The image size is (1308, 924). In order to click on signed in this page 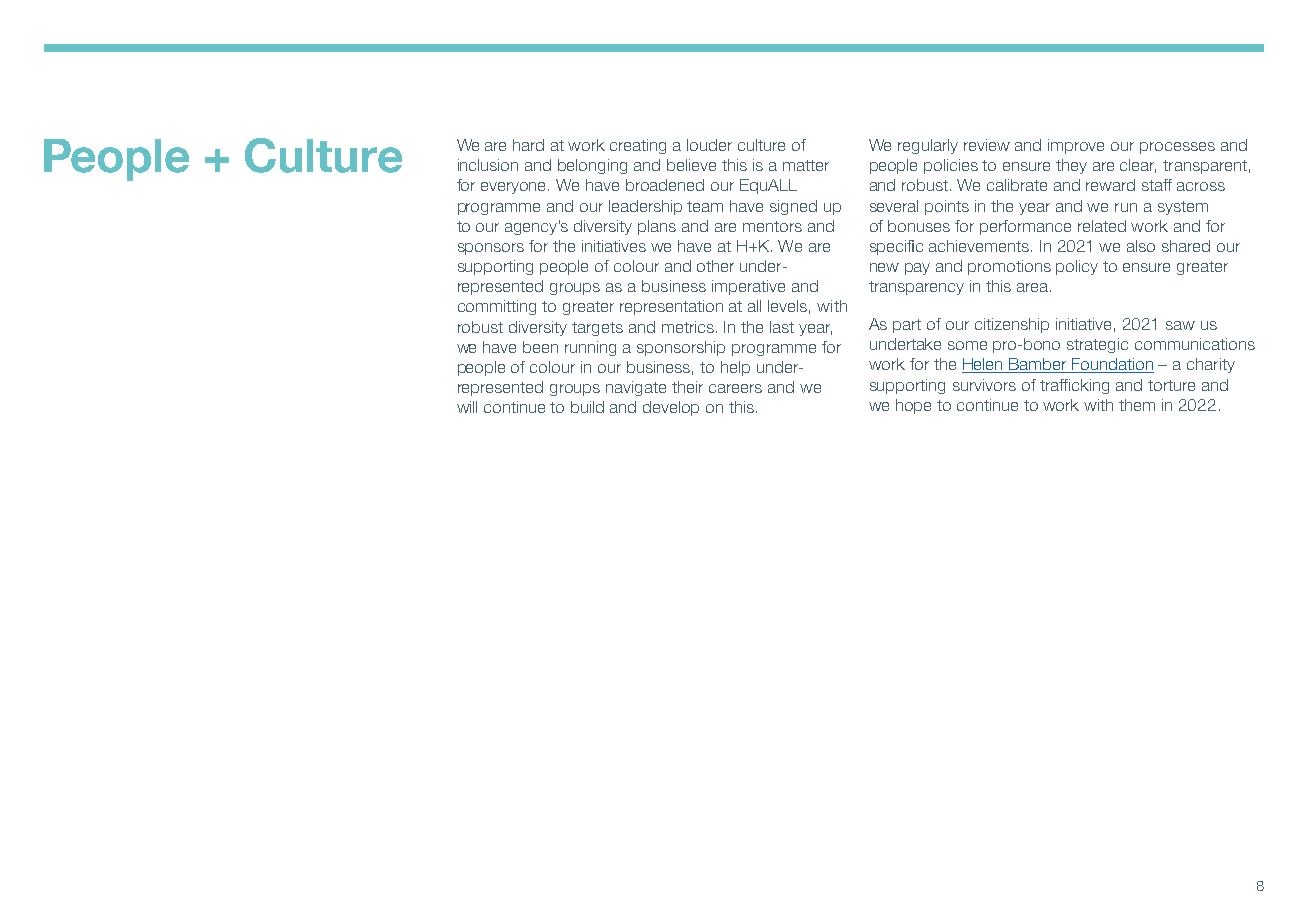, I will do `click(793, 207)`.
